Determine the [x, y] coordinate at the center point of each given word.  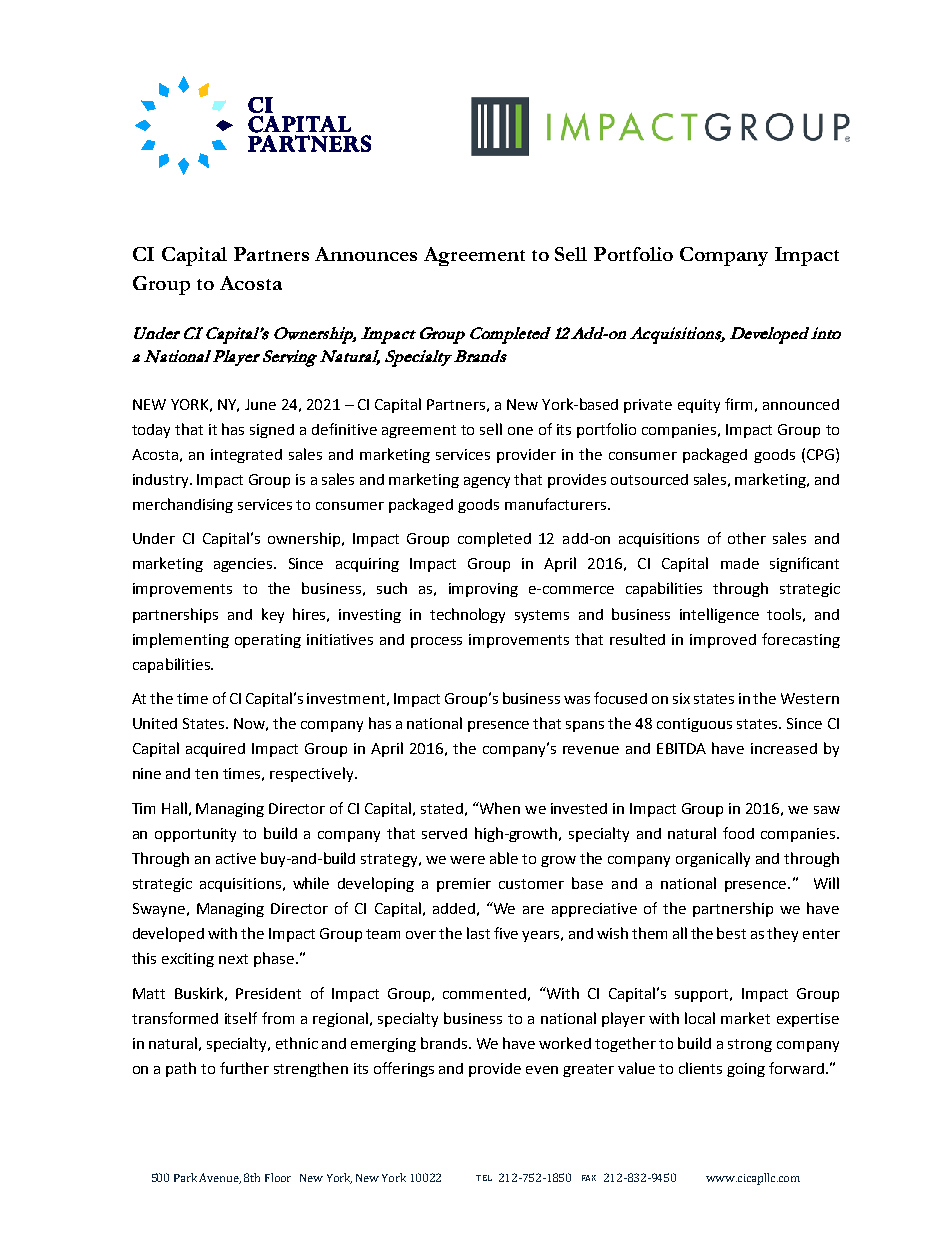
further [244, 1068]
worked [565, 1043]
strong [750, 1045]
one [520, 431]
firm [738, 404]
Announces [366, 254]
